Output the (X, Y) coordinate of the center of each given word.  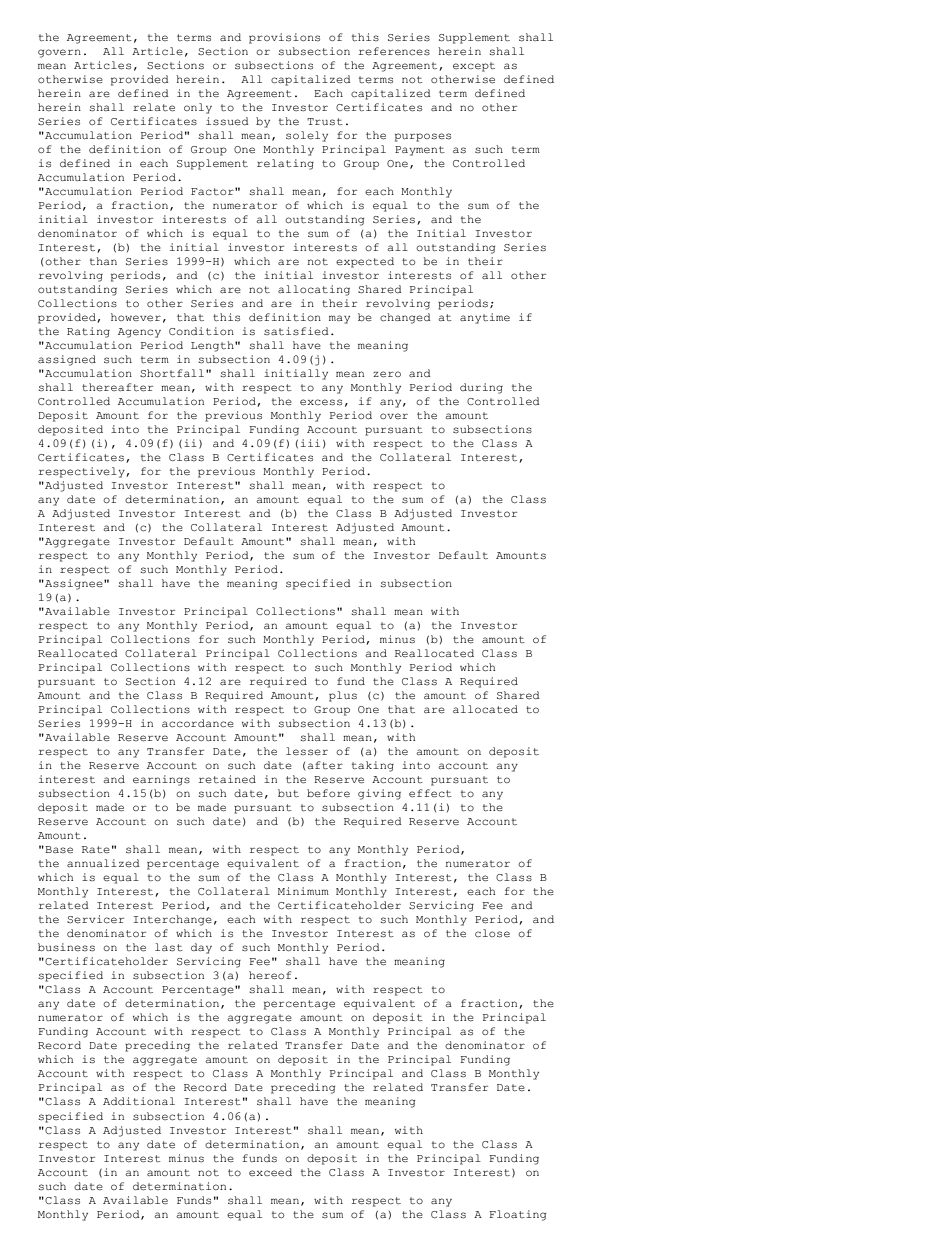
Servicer (95, 919)
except (474, 67)
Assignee (74, 584)
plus (343, 696)
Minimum (303, 891)
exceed (270, 1172)
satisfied (296, 331)
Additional (139, 1101)
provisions (284, 38)
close (492, 933)
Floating (517, 1215)
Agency (139, 333)
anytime (485, 318)
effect (430, 793)
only (198, 108)
